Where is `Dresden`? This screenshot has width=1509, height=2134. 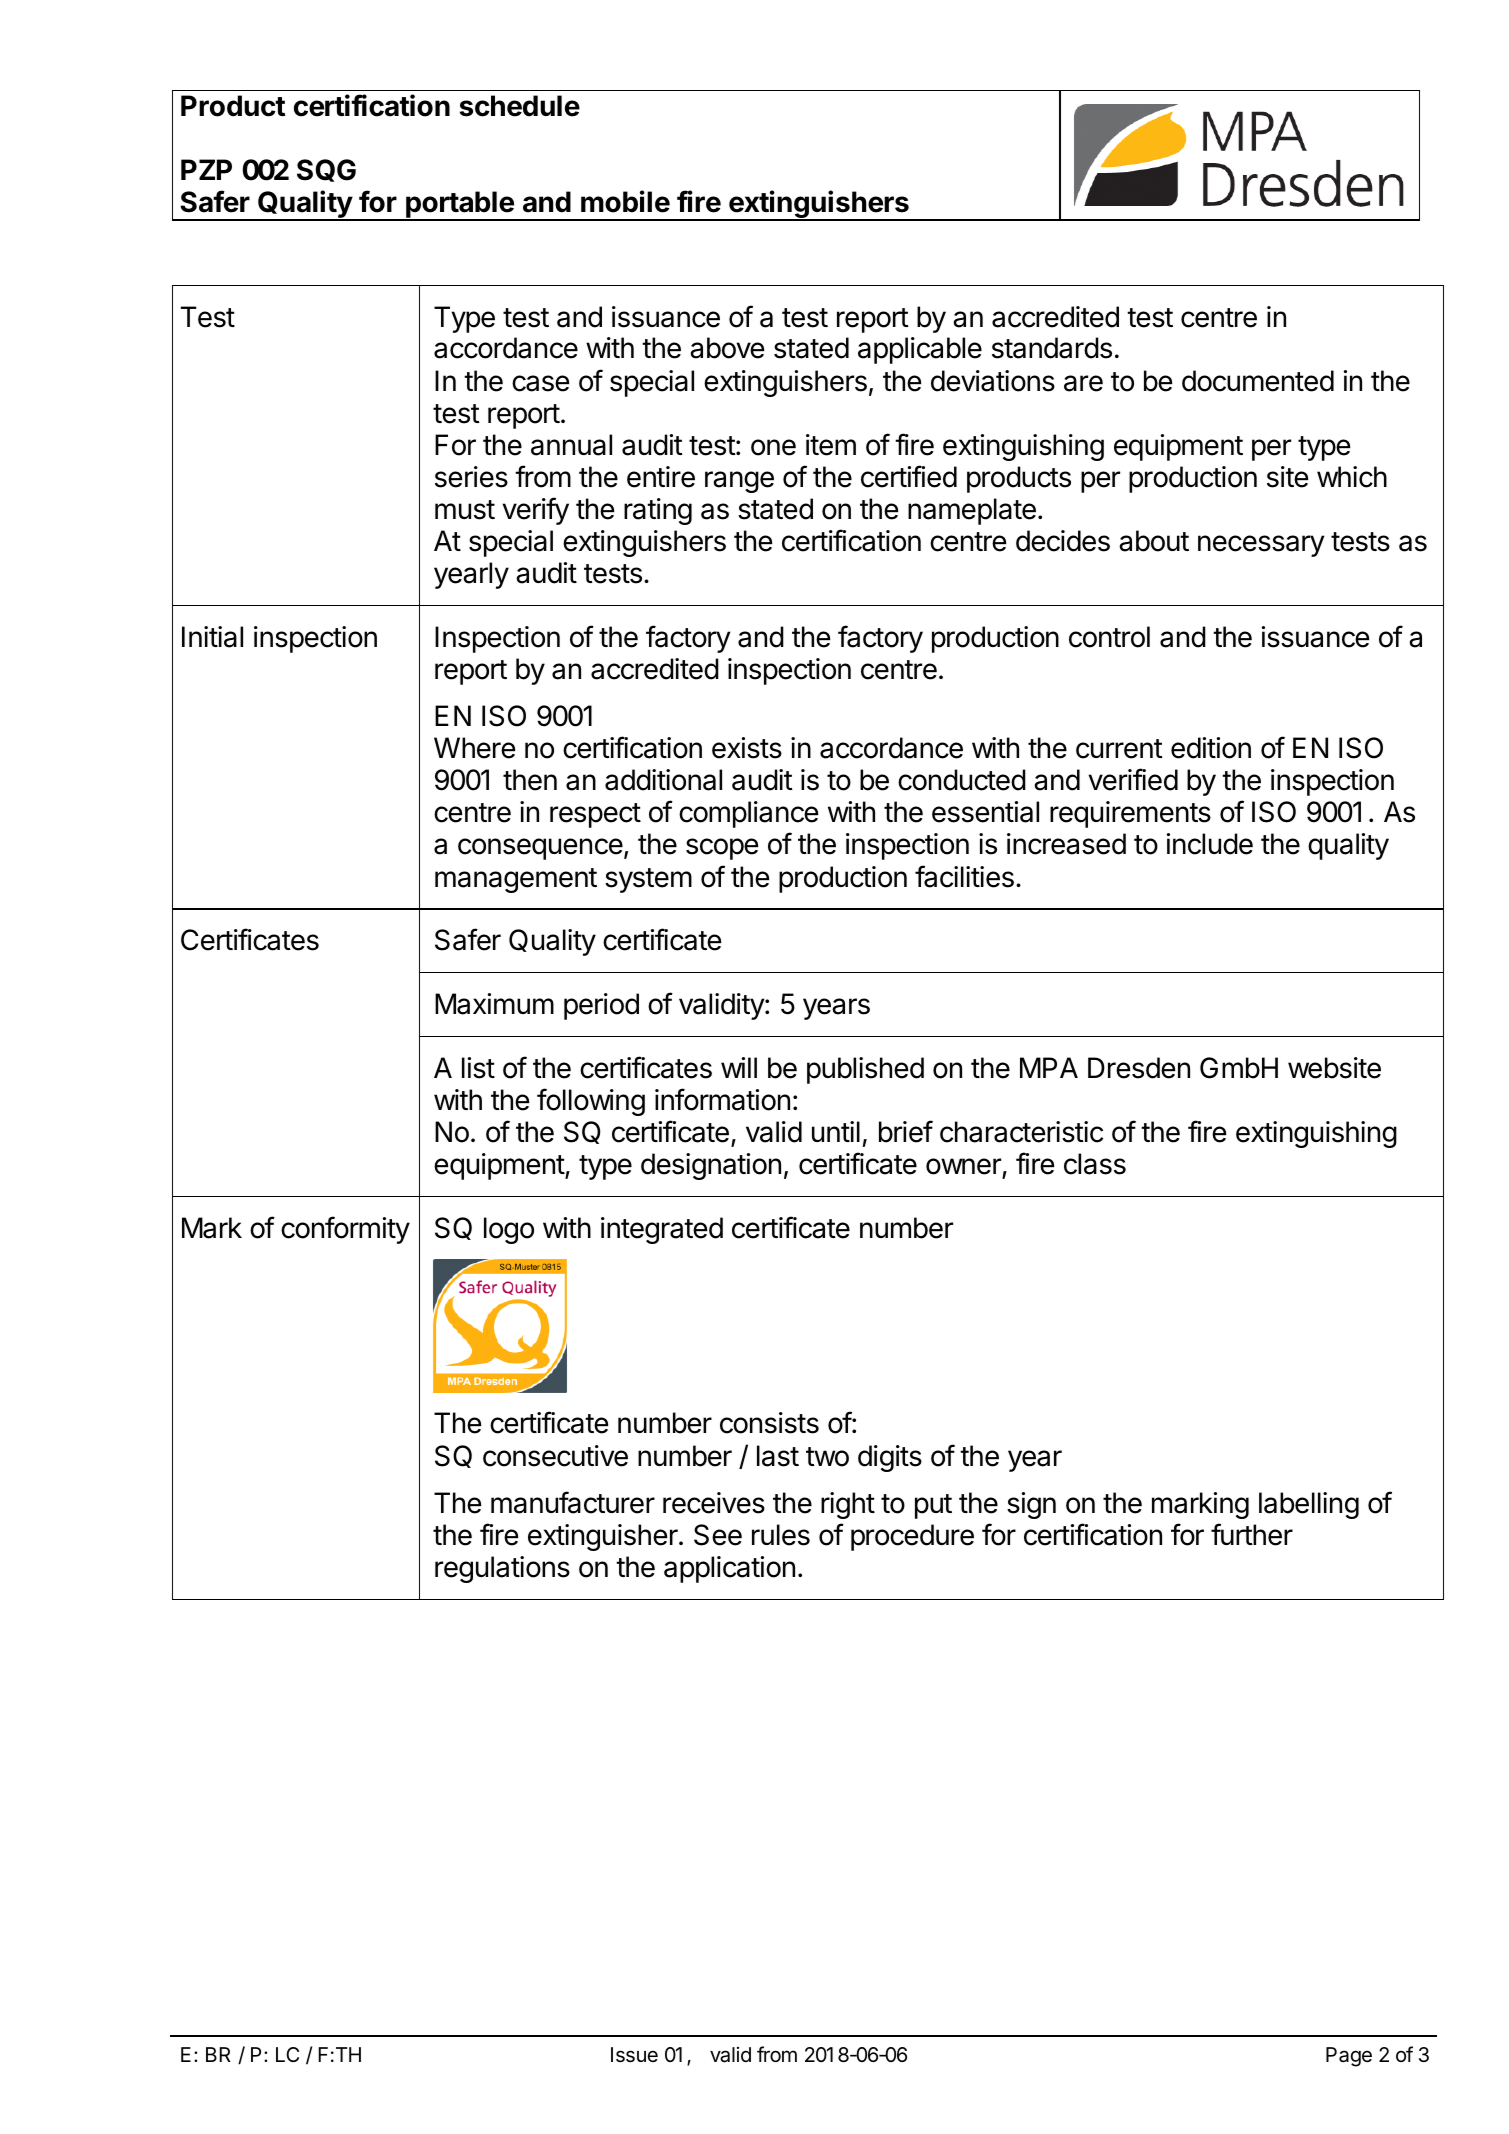 Dresden is located at coordinates (1139, 1068).
